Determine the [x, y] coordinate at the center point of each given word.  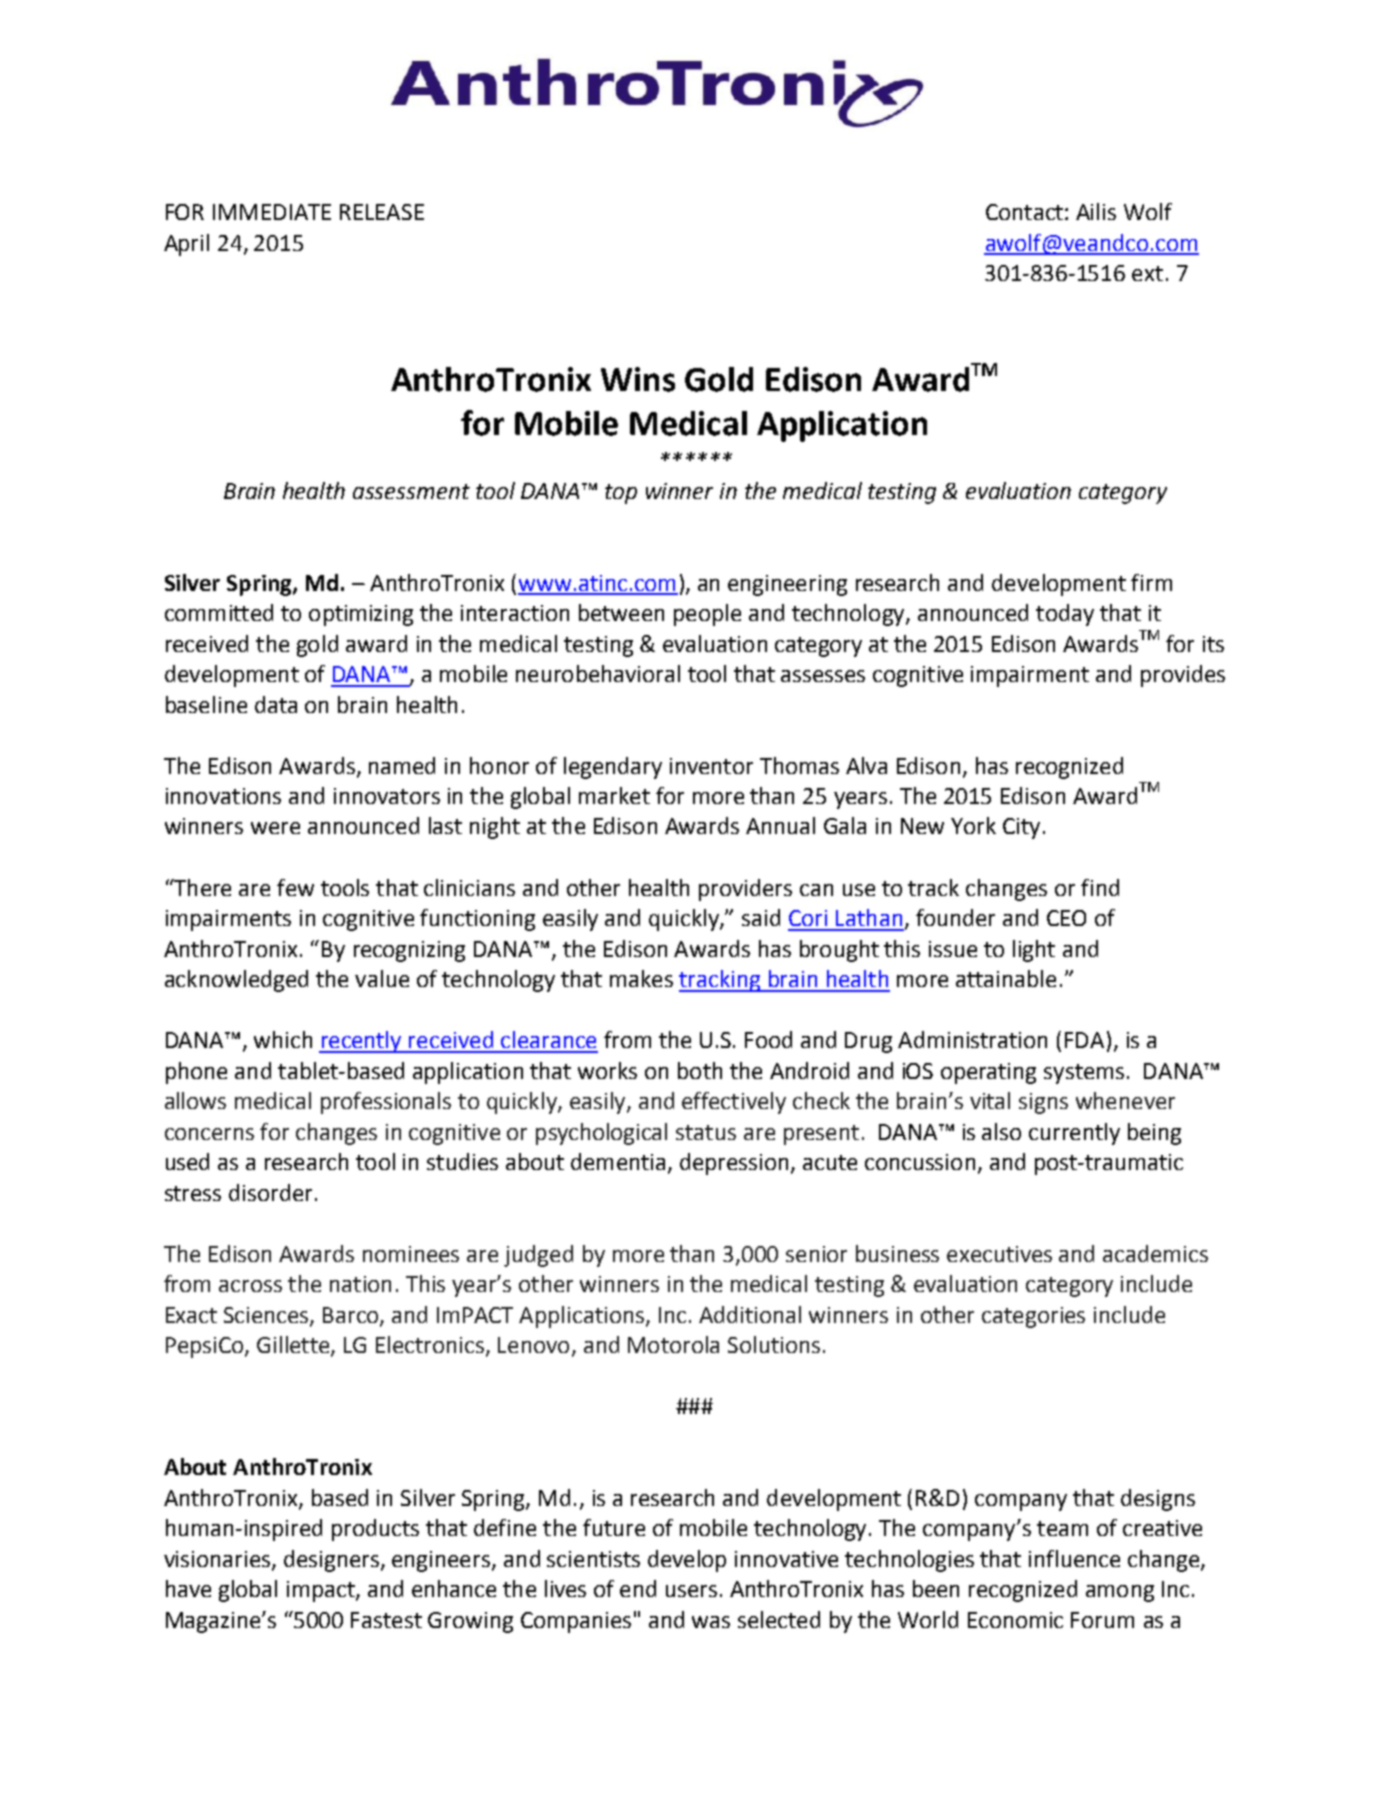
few [295, 887]
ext [1147, 273]
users [691, 1591]
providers [745, 890]
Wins [638, 379]
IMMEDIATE [272, 212]
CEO [1066, 918]
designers [331, 1561]
